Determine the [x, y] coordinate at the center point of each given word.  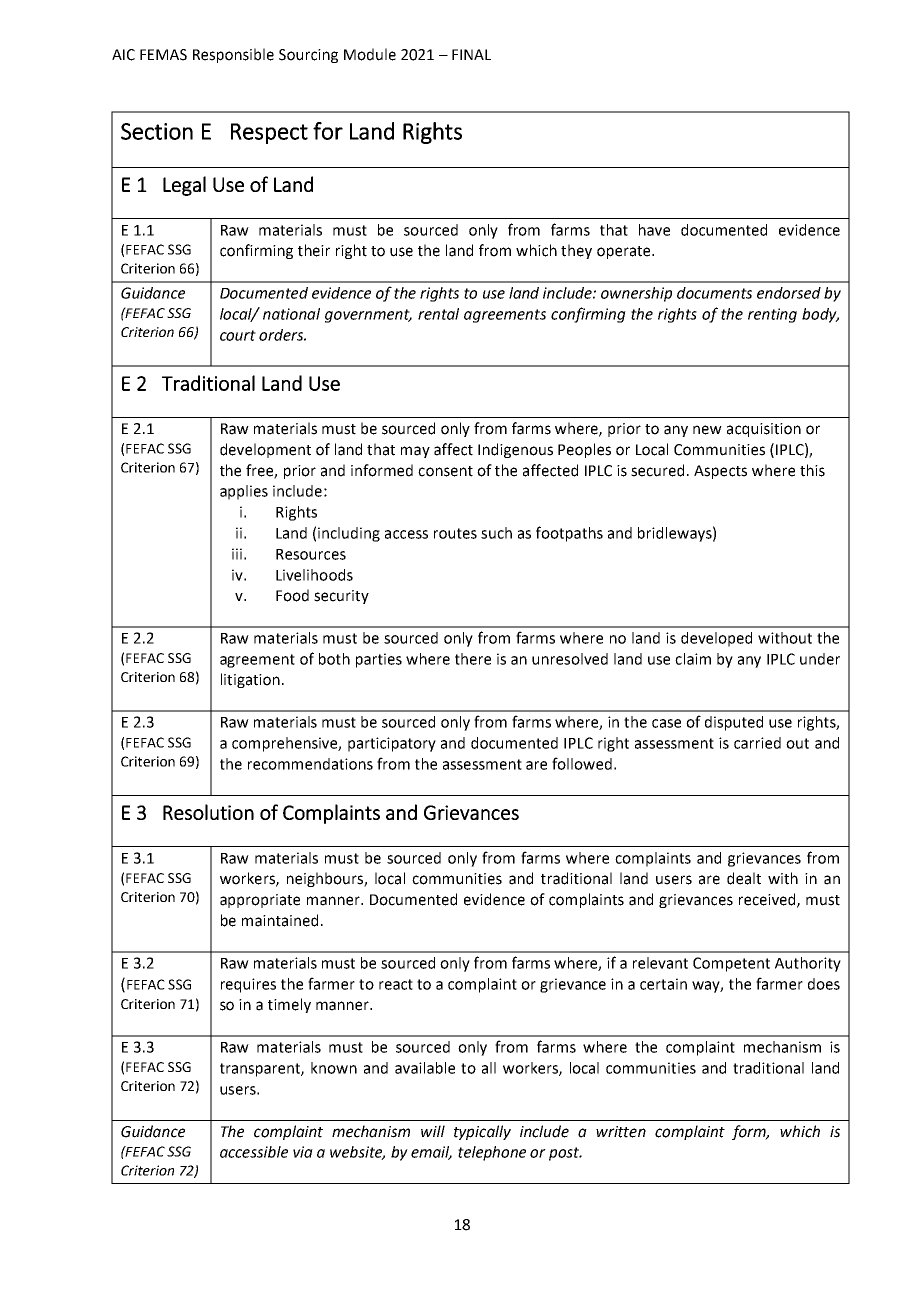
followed [582, 763]
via [303, 1152]
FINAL [471, 54]
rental [438, 314]
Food [292, 595]
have [654, 230]
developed [716, 639]
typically [482, 1132]
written [621, 1132]
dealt [744, 878]
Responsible [233, 55]
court [238, 335]
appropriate [260, 901]
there [473, 659]
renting [772, 315]
